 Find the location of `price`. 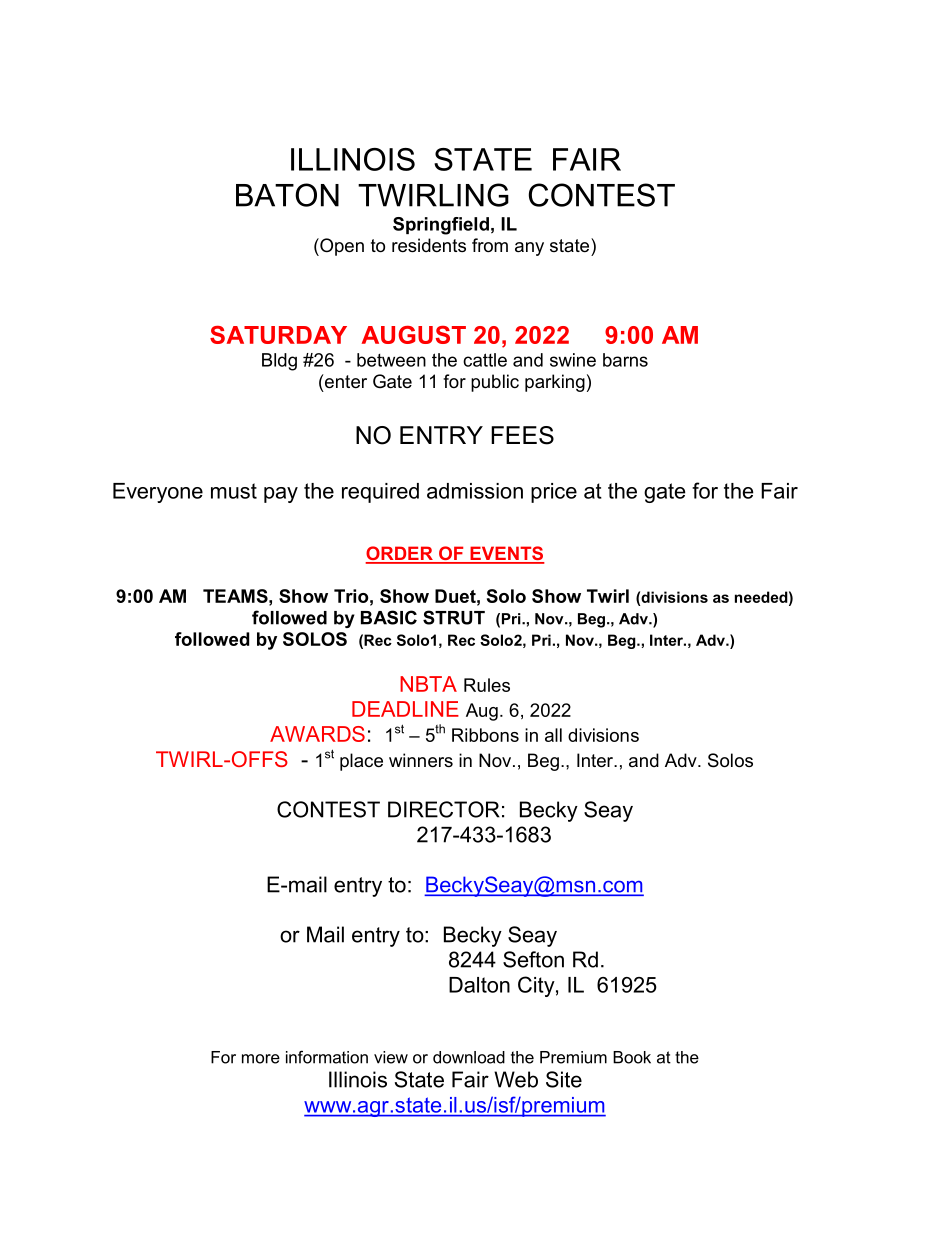

price is located at coordinates (554, 493).
